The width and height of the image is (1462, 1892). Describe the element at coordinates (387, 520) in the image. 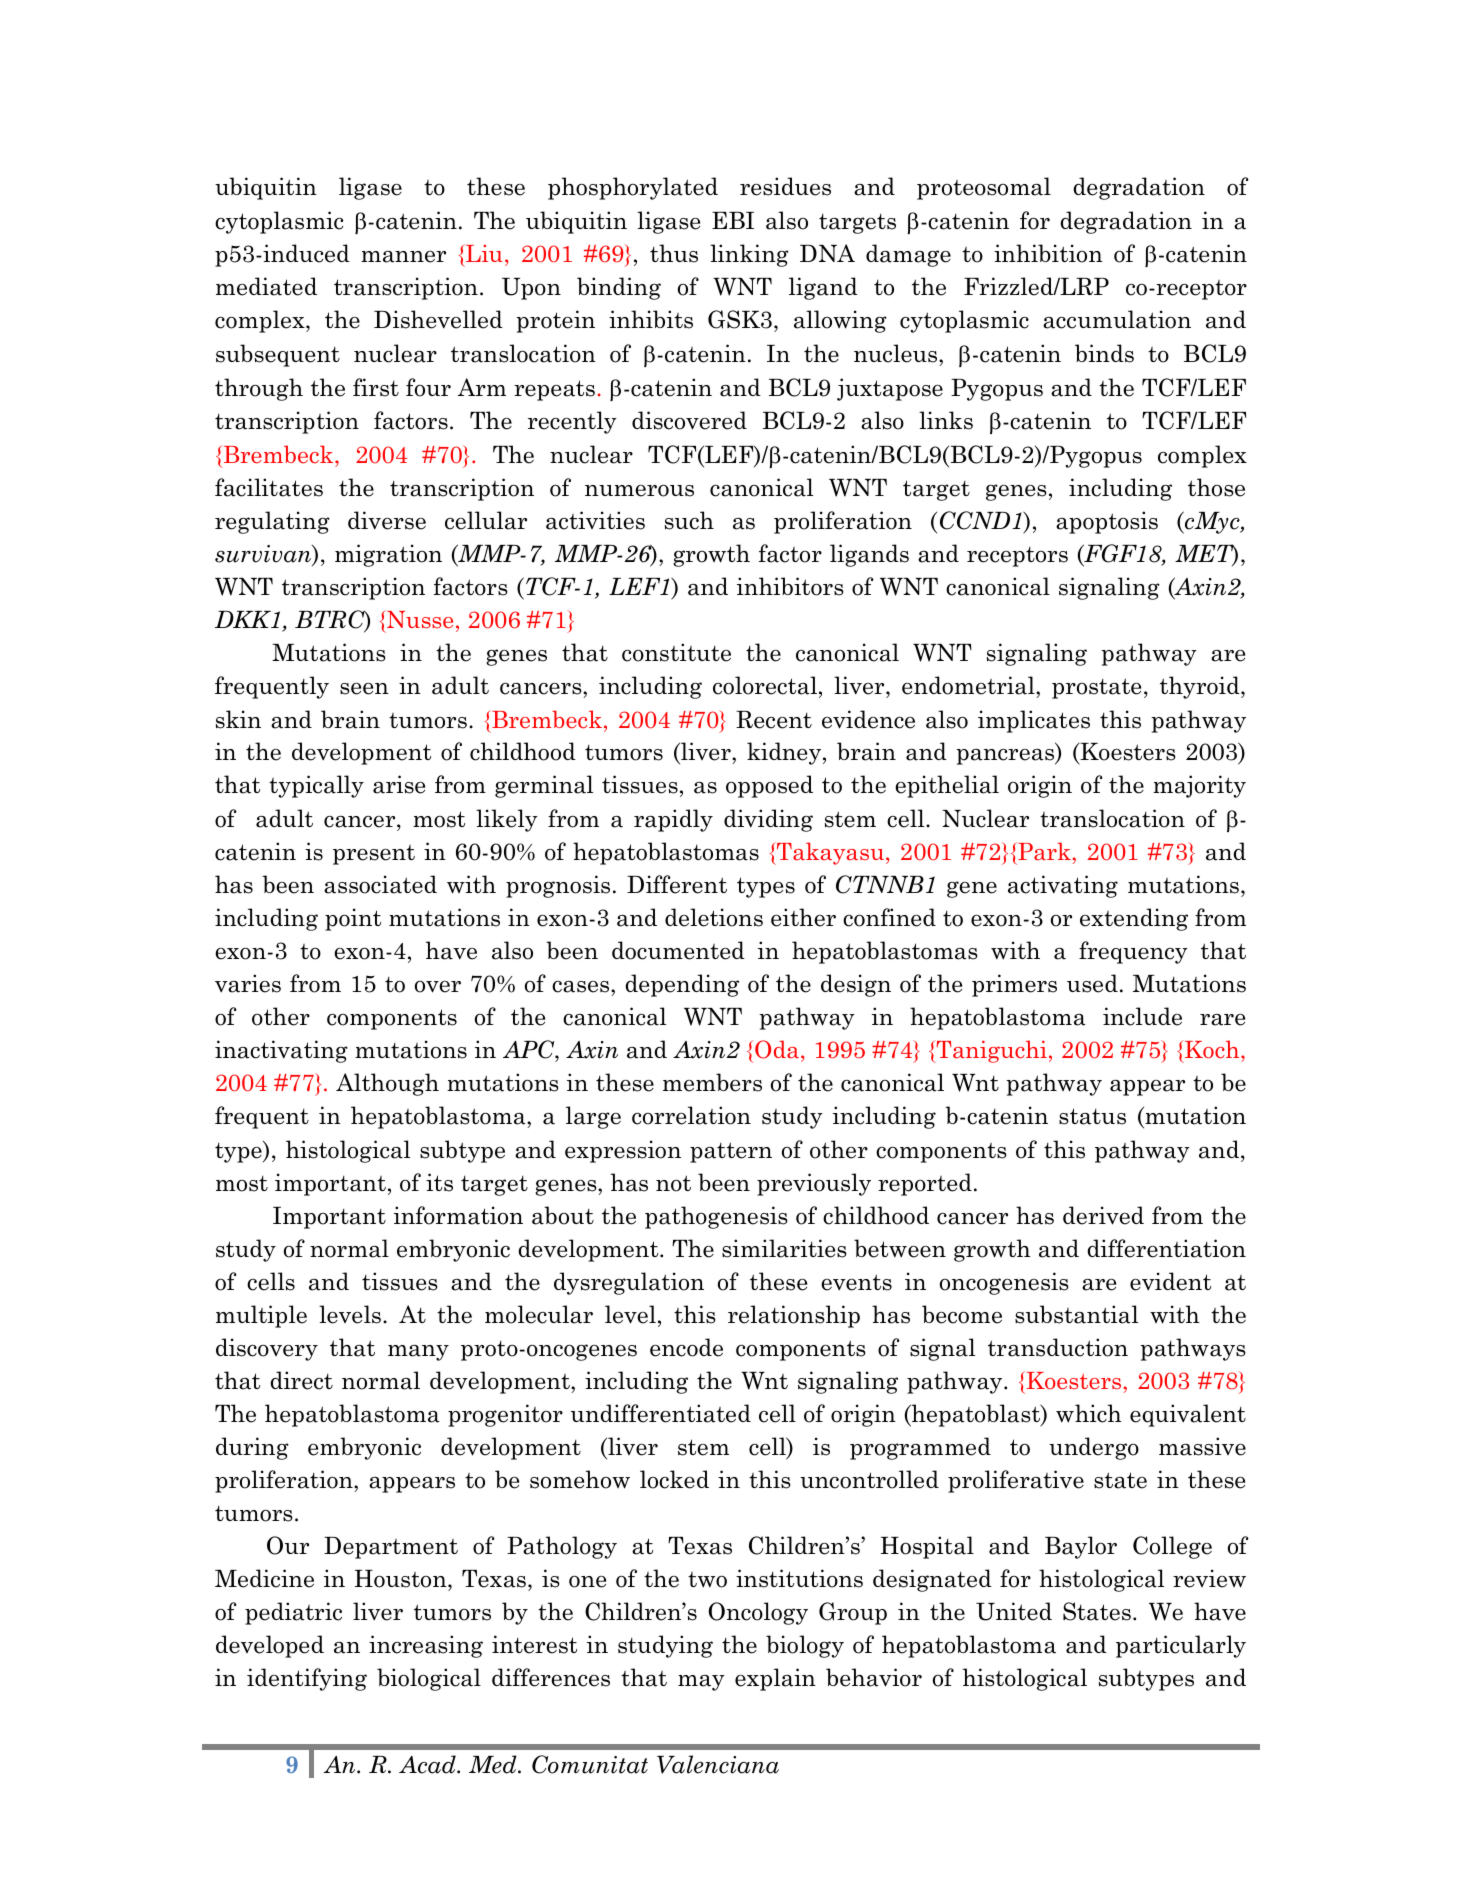

I see `diverse` at that location.
